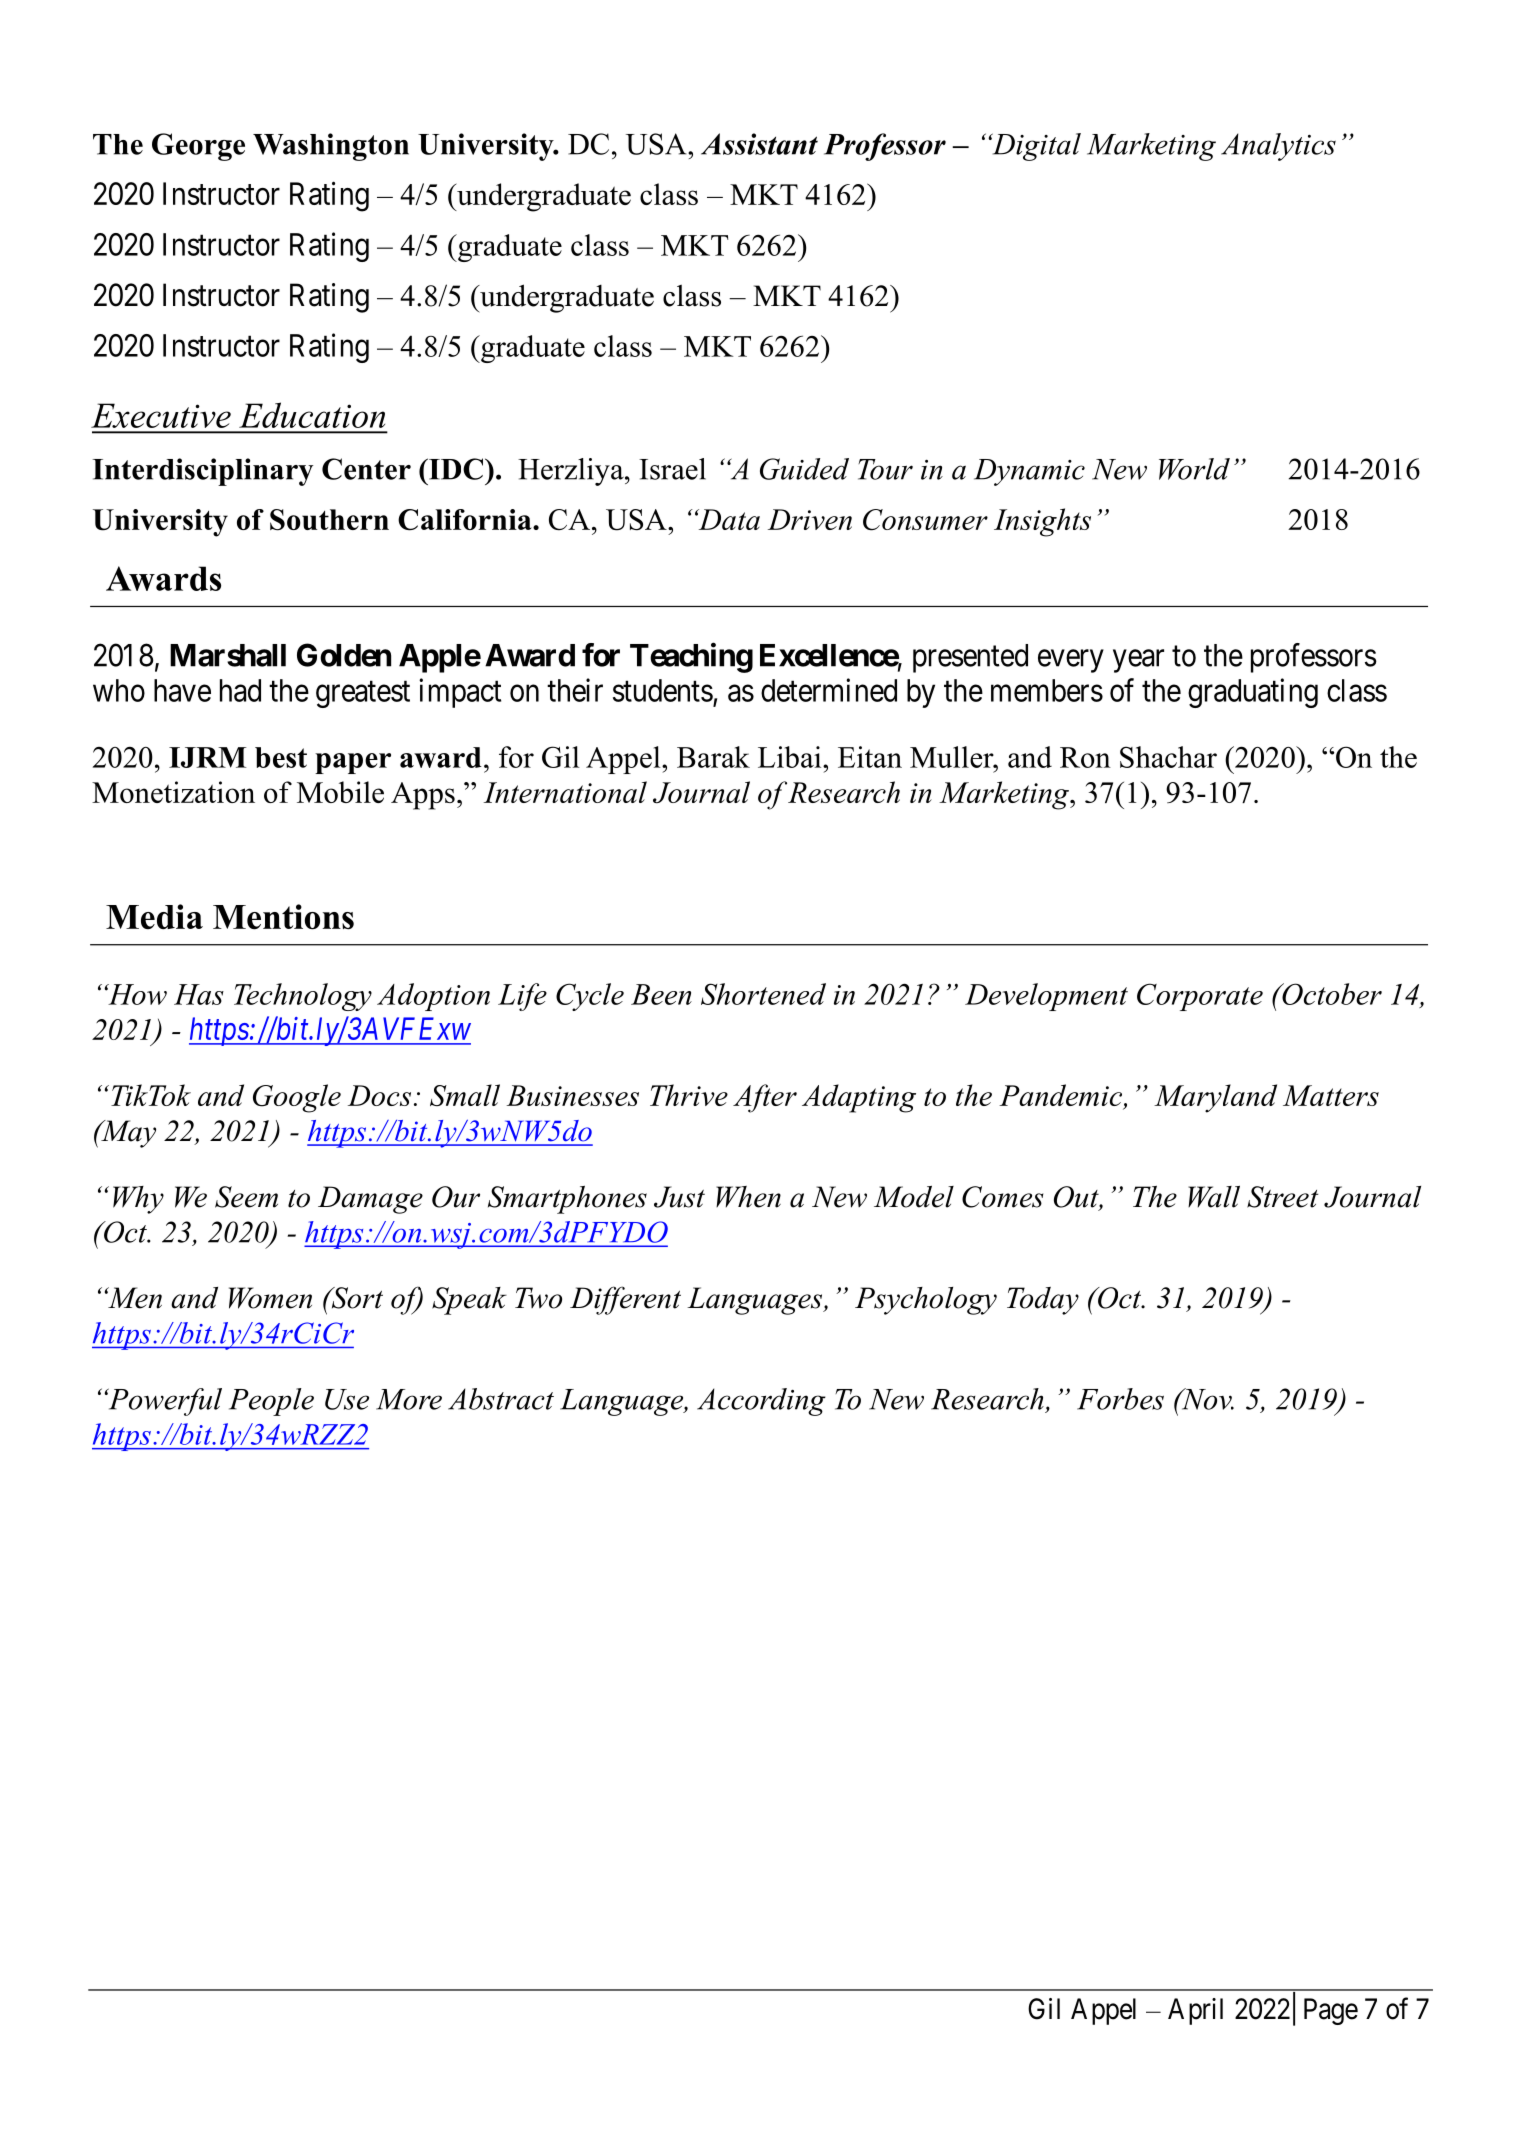 This screenshot has width=1521, height=2151. What do you see at coordinates (271, 1402) in the screenshot?
I see `People` at bounding box center [271, 1402].
